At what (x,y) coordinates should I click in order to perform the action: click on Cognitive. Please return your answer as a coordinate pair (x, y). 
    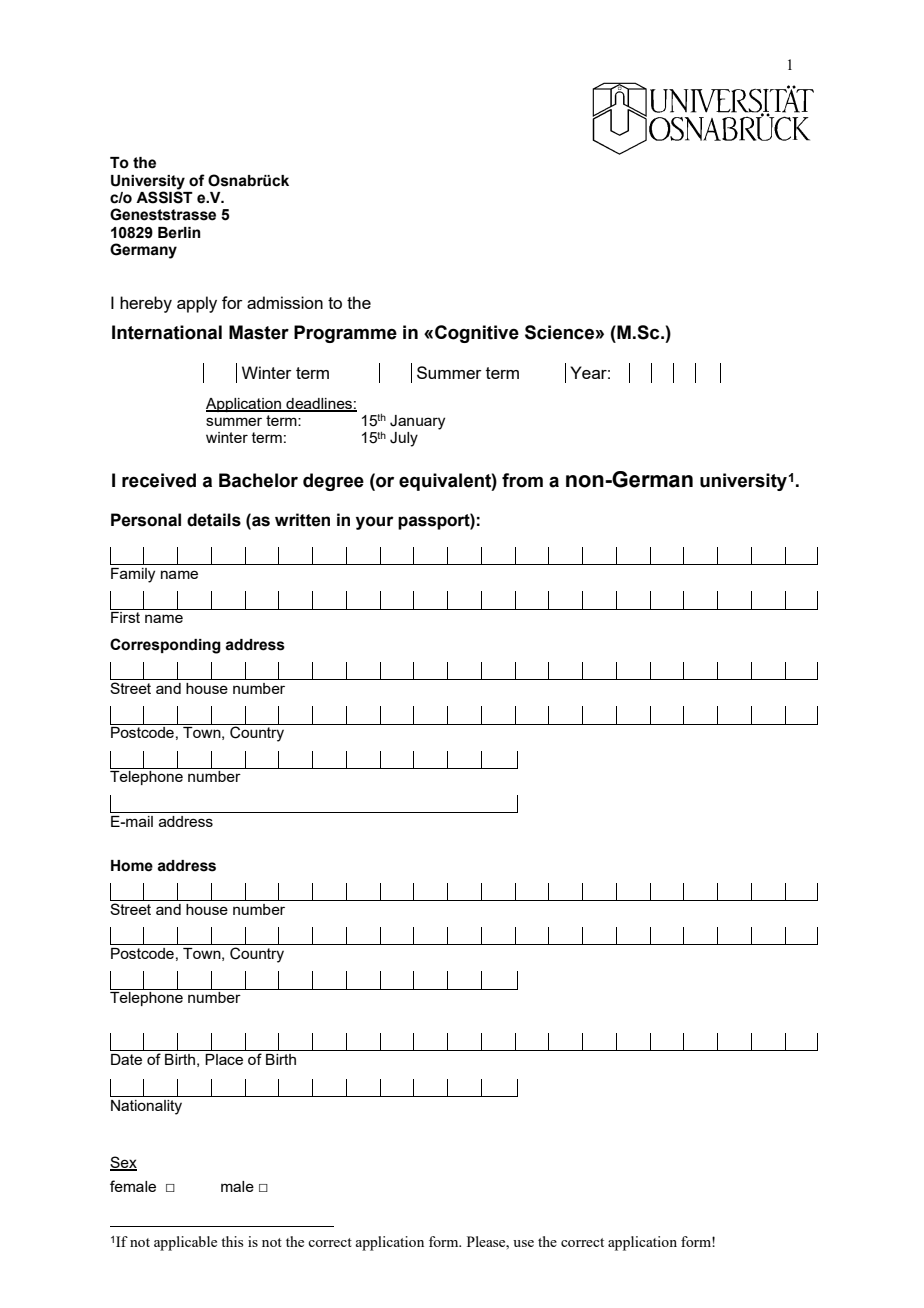
    Looking at the image, I should click on (477, 334).
